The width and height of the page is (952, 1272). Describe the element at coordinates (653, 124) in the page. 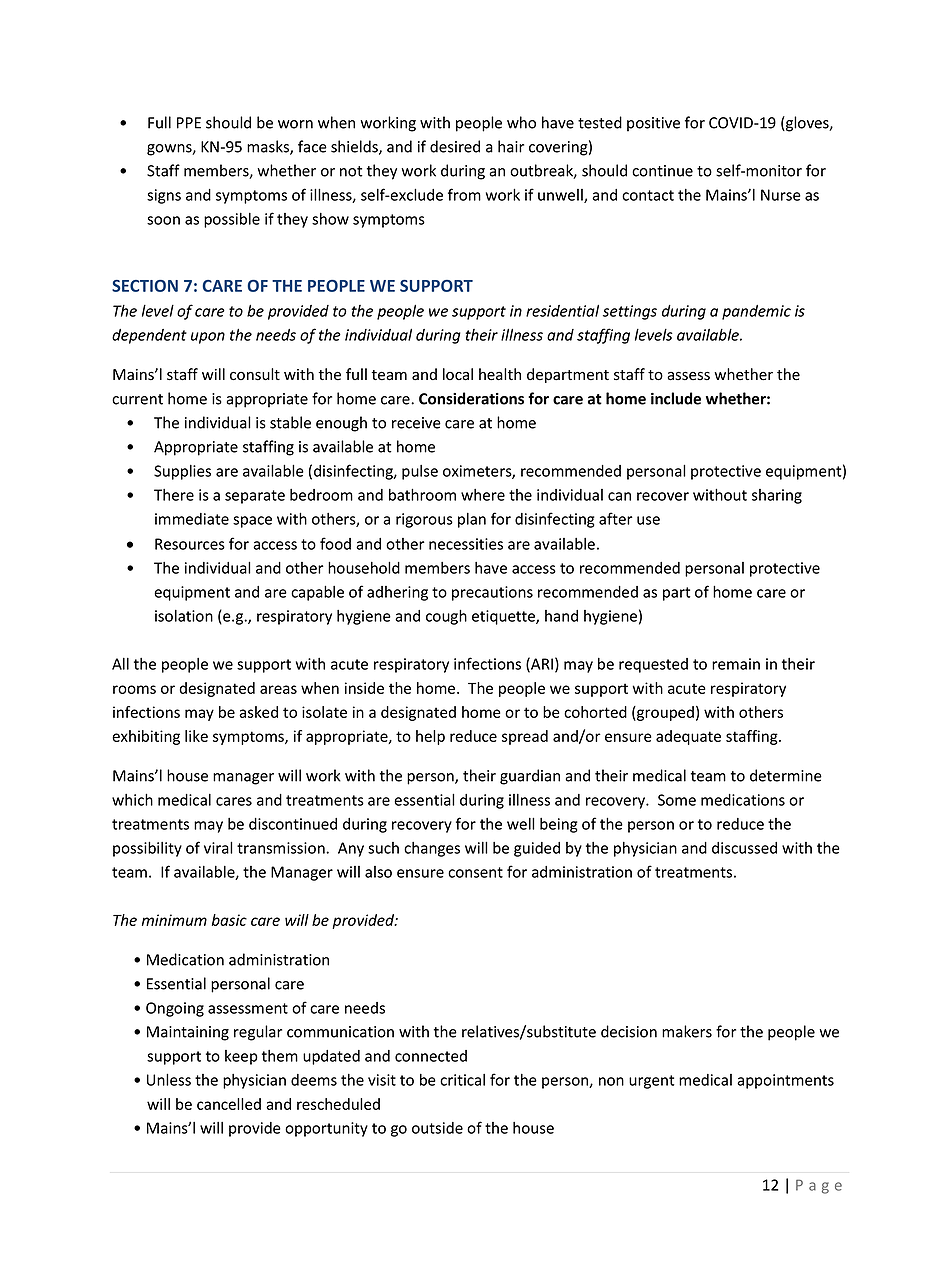

I see `positive` at that location.
